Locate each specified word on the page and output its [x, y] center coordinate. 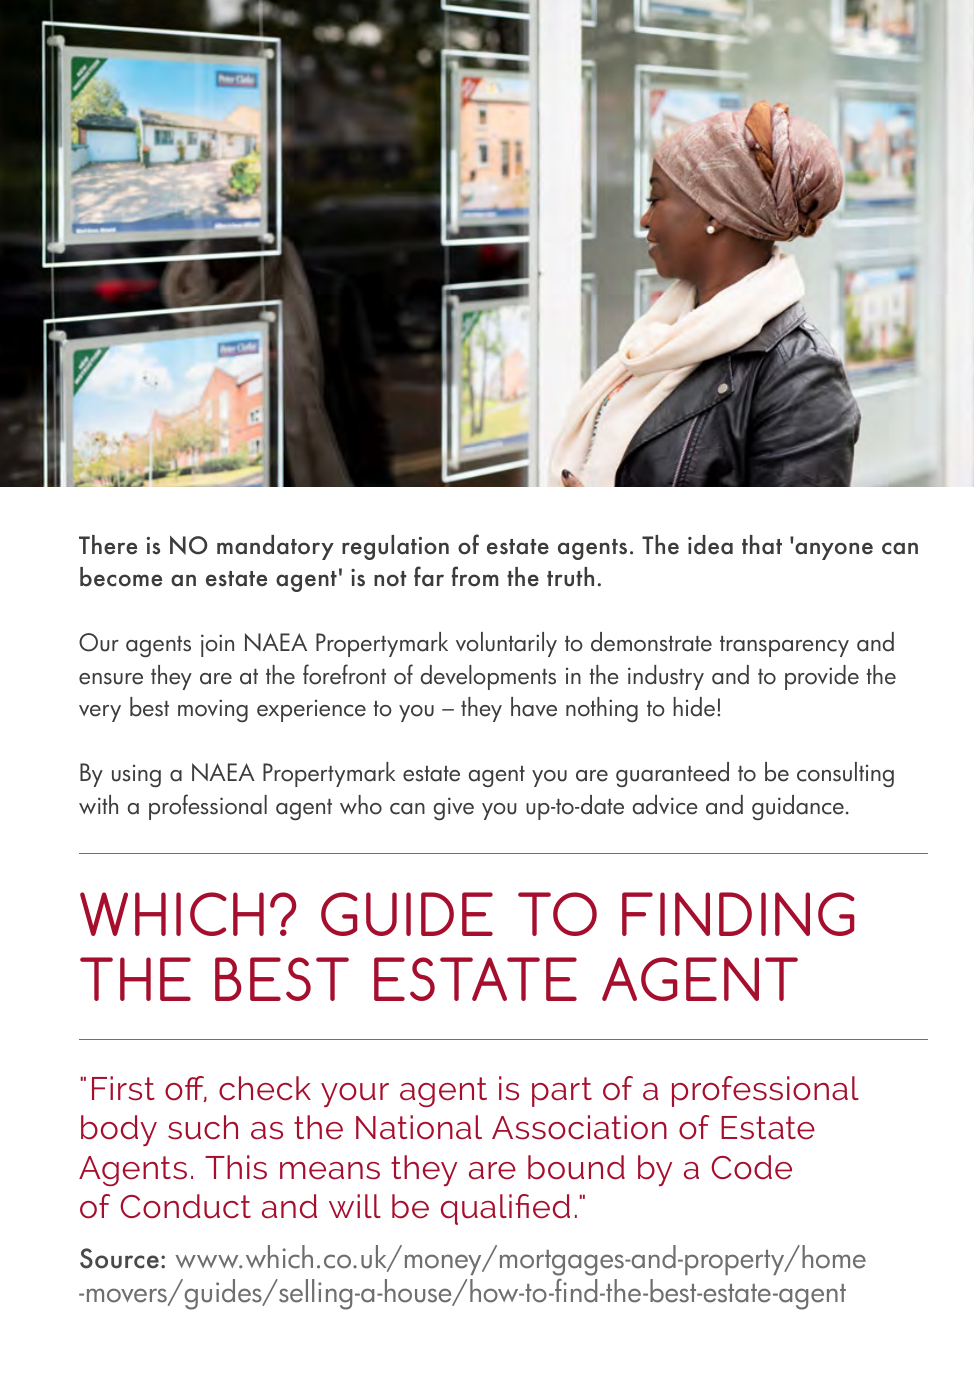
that [762, 545]
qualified [505, 1209]
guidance [798, 807]
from [475, 576]
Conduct [185, 1206]
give [454, 808]
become [121, 577]
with [98, 804]
